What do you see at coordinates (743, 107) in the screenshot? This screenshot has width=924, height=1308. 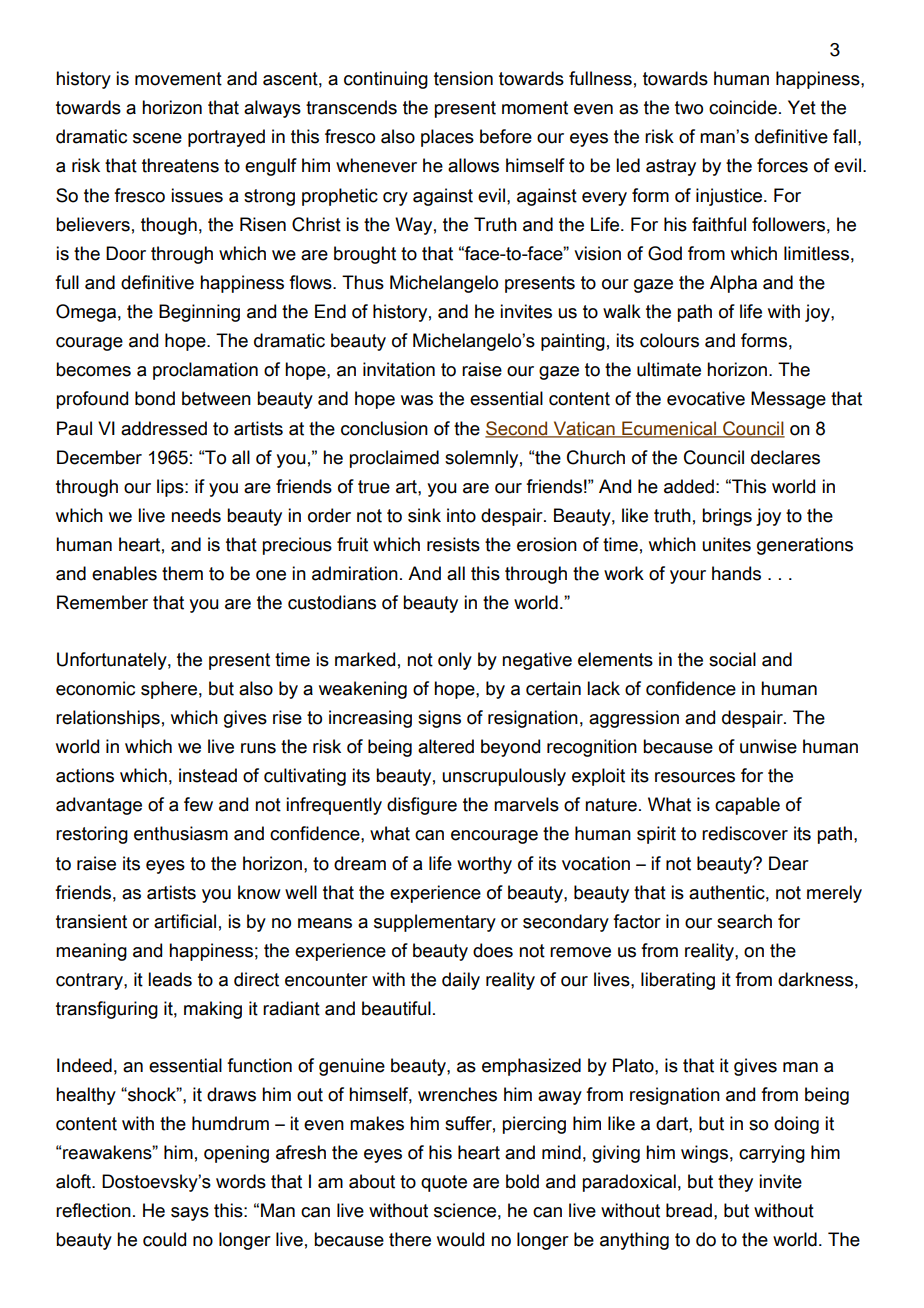 I see `coincide` at bounding box center [743, 107].
